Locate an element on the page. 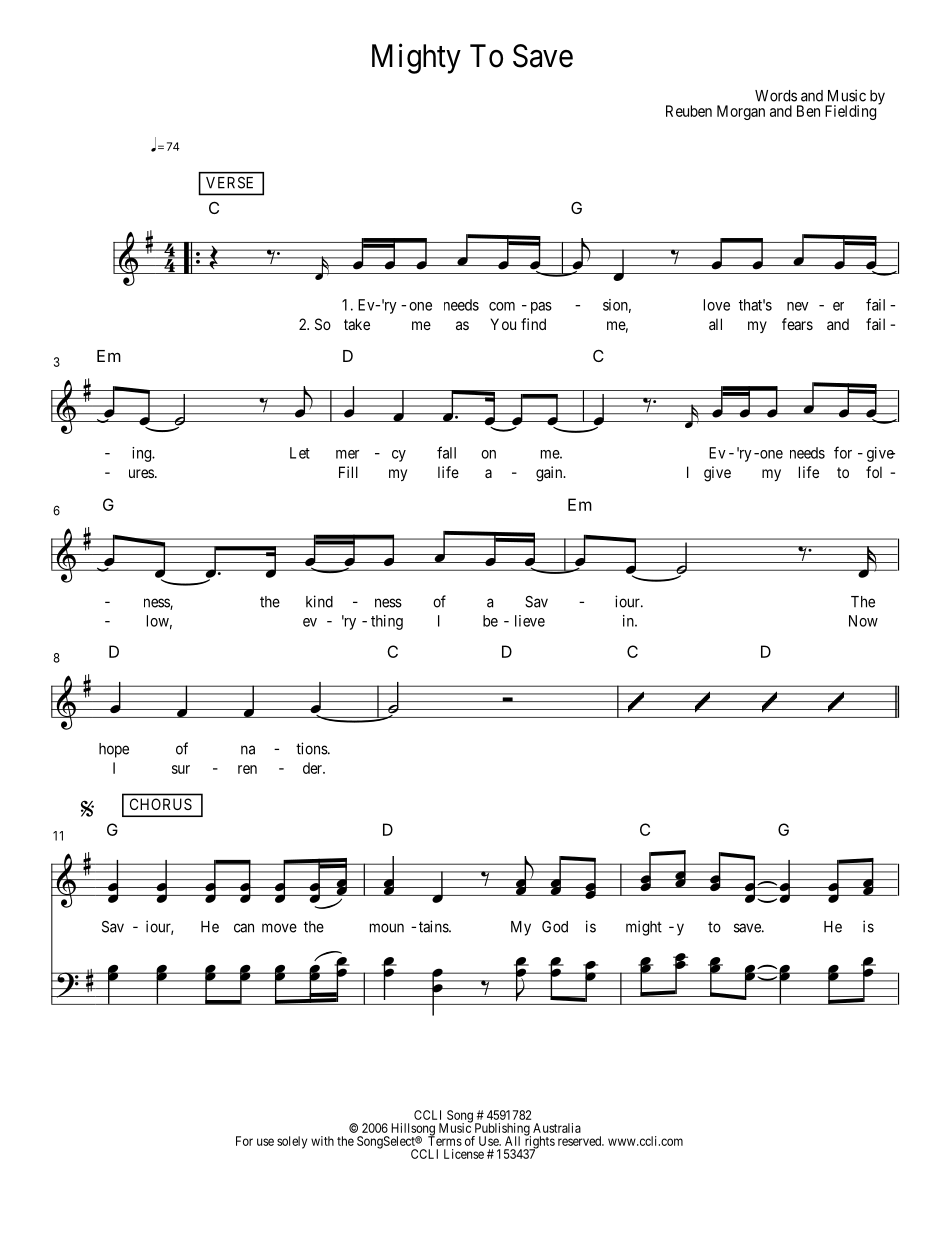 The image size is (952, 1233). Let is located at coordinates (300, 453).
